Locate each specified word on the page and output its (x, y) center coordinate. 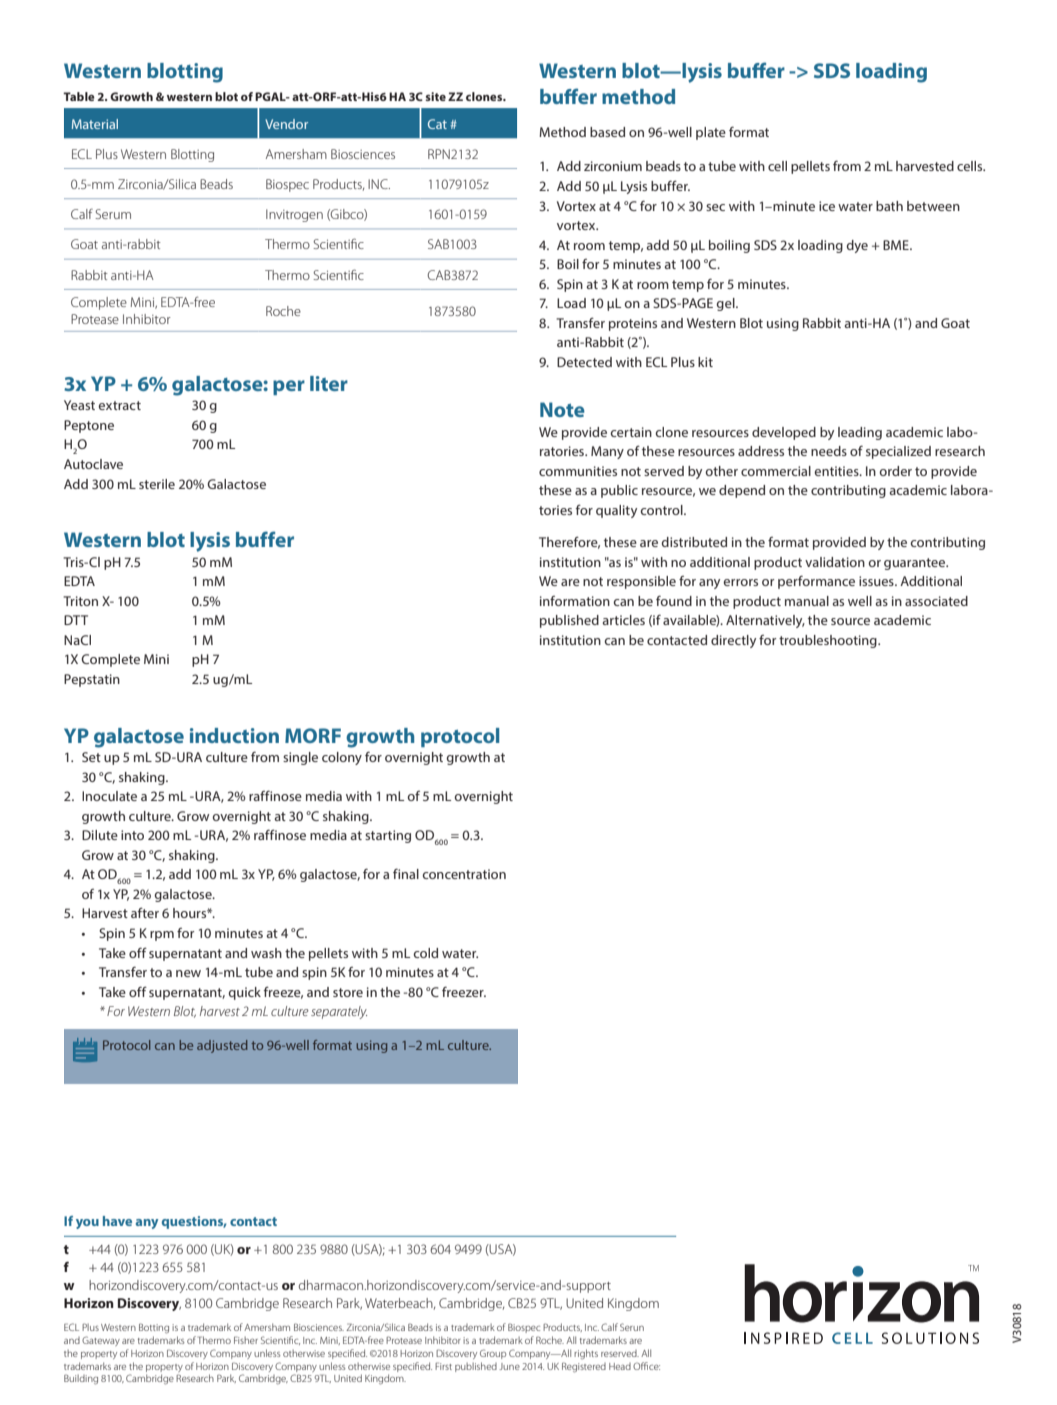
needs (829, 451)
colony (342, 758)
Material (95, 124)
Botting (154, 1328)
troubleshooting (829, 641)
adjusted (222, 1046)
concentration (464, 874)
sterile (157, 484)
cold (425, 953)
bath (889, 206)
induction (234, 735)
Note (562, 409)
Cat (437, 124)
